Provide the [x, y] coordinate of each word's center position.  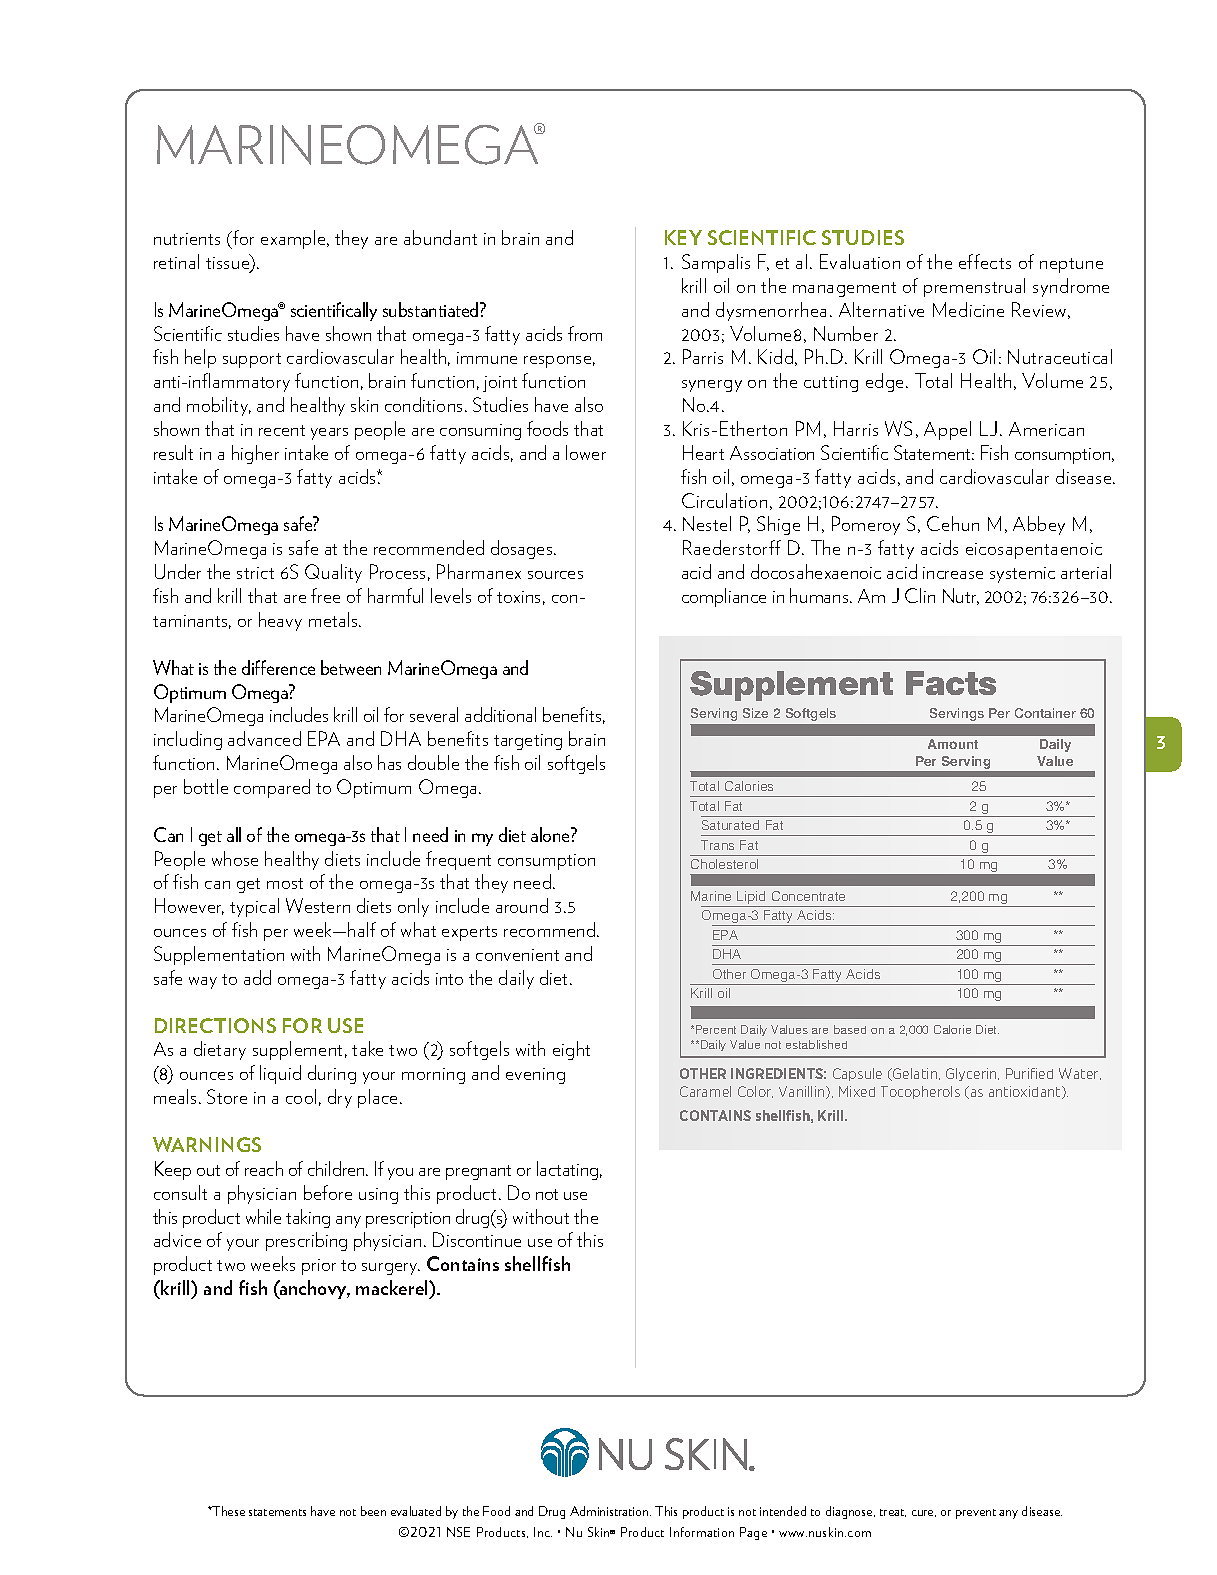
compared [272, 788]
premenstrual [974, 287]
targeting [528, 742]
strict [255, 573]
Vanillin [803, 1092]
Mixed [857, 1091]
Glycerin [972, 1074]
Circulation [724, 500]
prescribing [306, 1241]
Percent [716, 1029]
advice [177, 1239]
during [332, 1074]
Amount [953, 744]
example [294, 239]
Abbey [1039, 525]
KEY [683, 237]
